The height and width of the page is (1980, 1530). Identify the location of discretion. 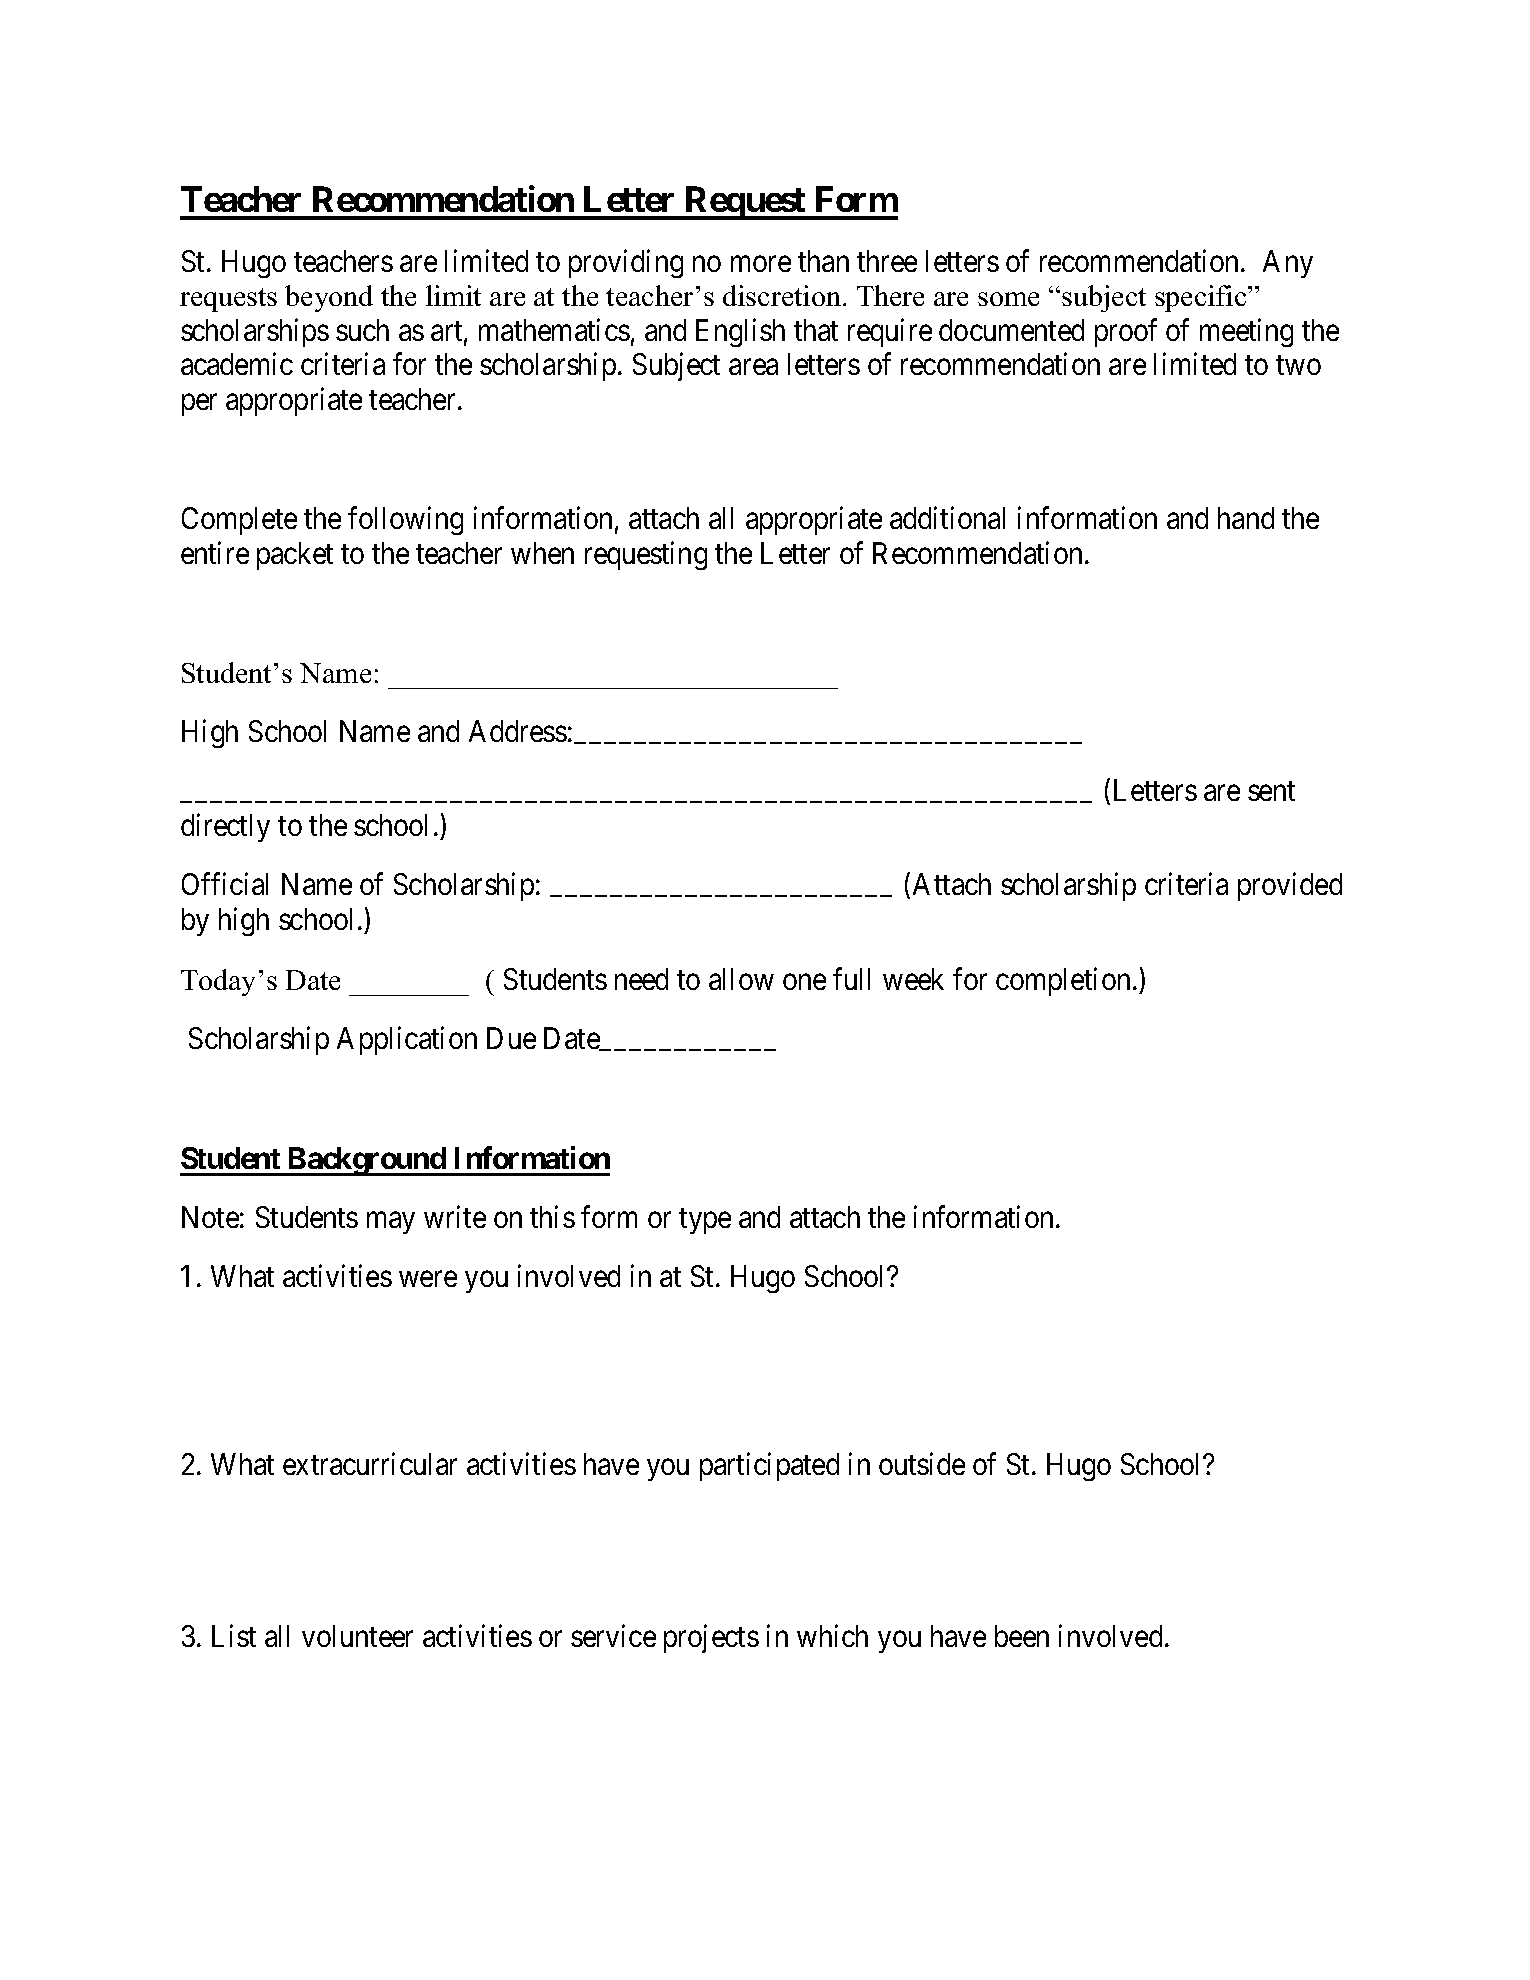
(783, 295).
